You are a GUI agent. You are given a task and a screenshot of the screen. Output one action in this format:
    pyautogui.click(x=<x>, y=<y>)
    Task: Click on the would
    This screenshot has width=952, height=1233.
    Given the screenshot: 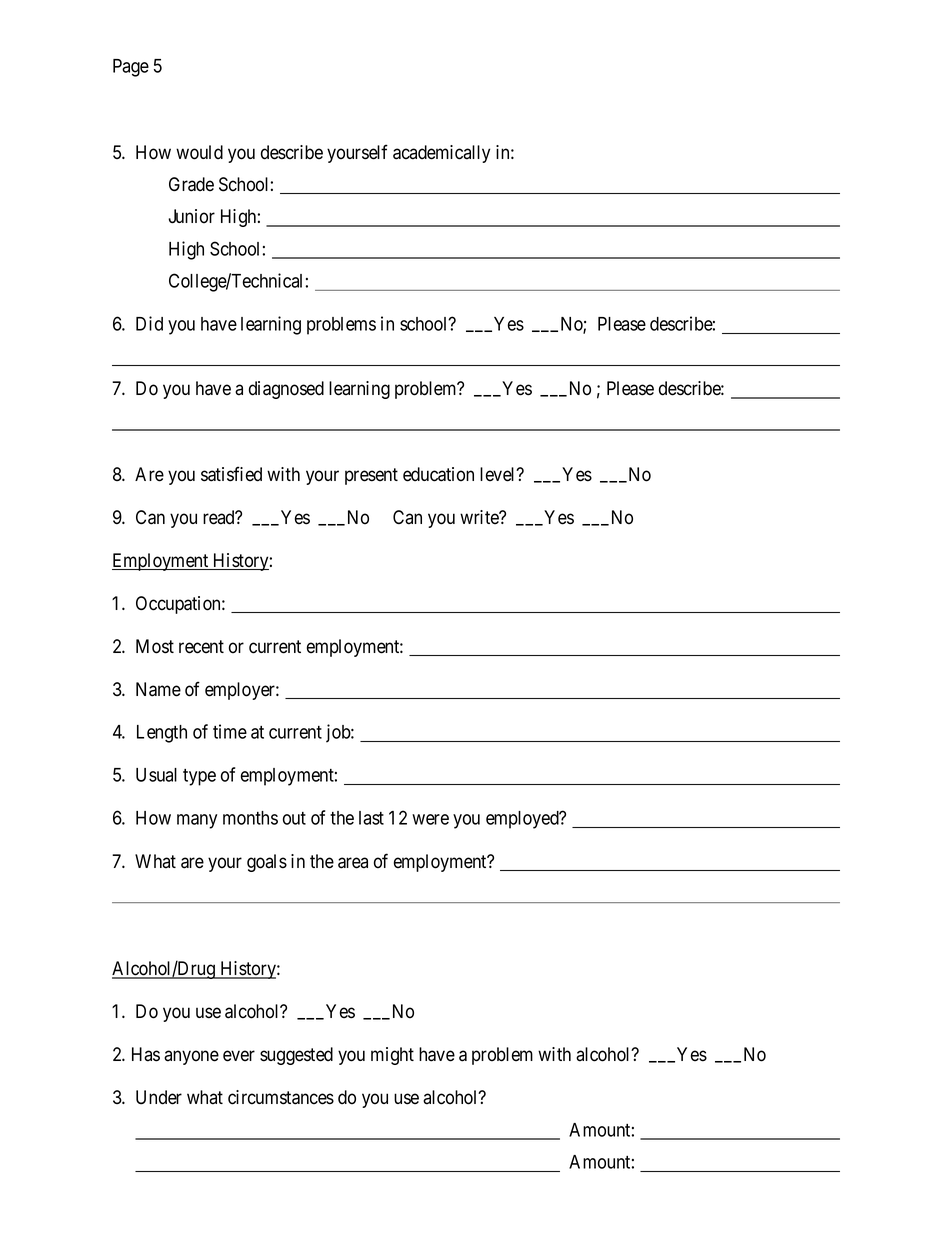 What is the action you would take?
    pyautogui.click(x=199, y=152)
